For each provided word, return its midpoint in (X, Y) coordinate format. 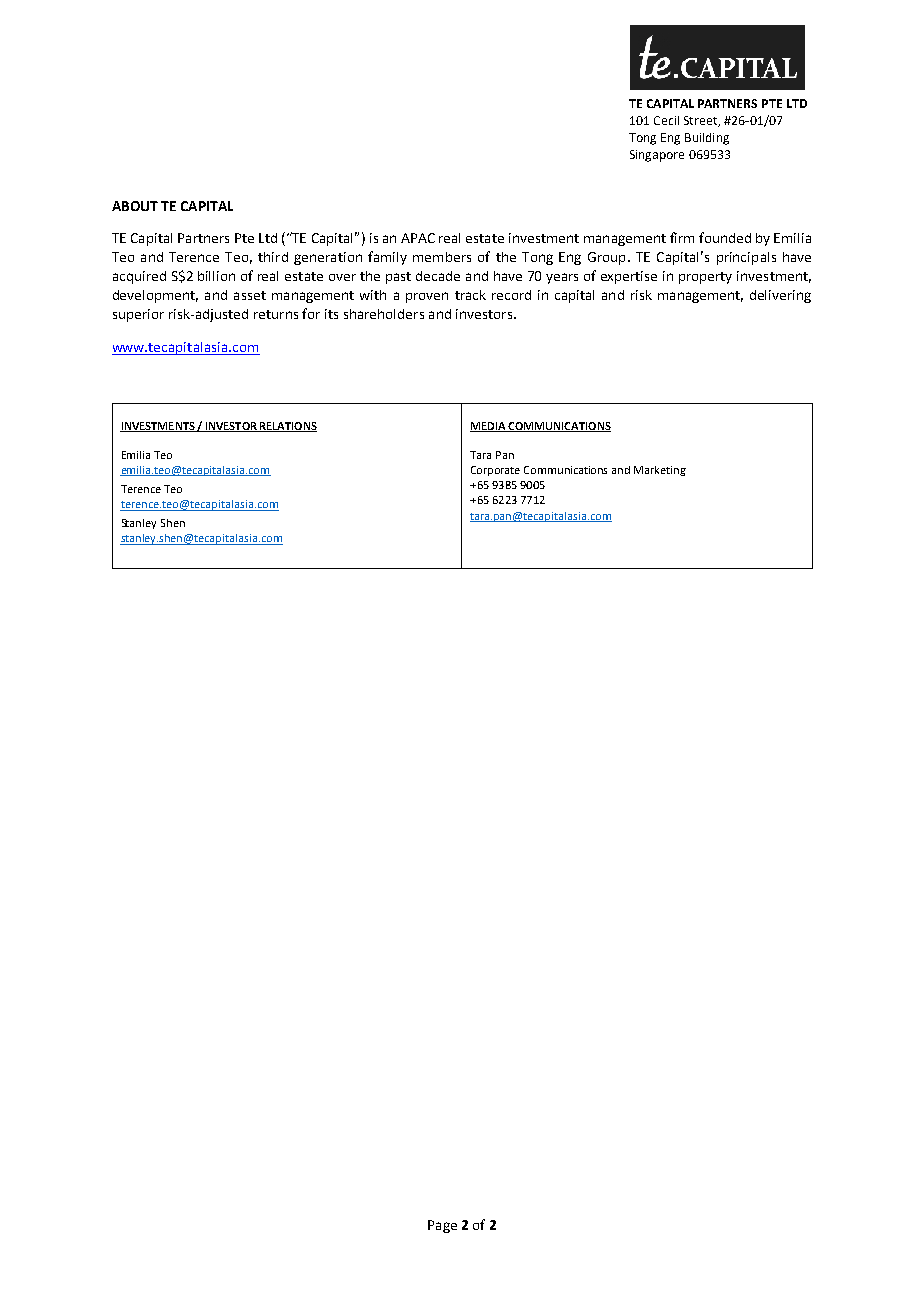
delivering (780, 296)
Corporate (495, 471)
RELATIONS (287, 427)
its (331, 314)
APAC (418, 238)
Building (707, 139)
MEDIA (489, 427)
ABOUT (135, 206)
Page (442, 1226)
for (311, 313)
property (705, 278)
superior (138, 315)
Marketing (660, 471)
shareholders (384, 314)
